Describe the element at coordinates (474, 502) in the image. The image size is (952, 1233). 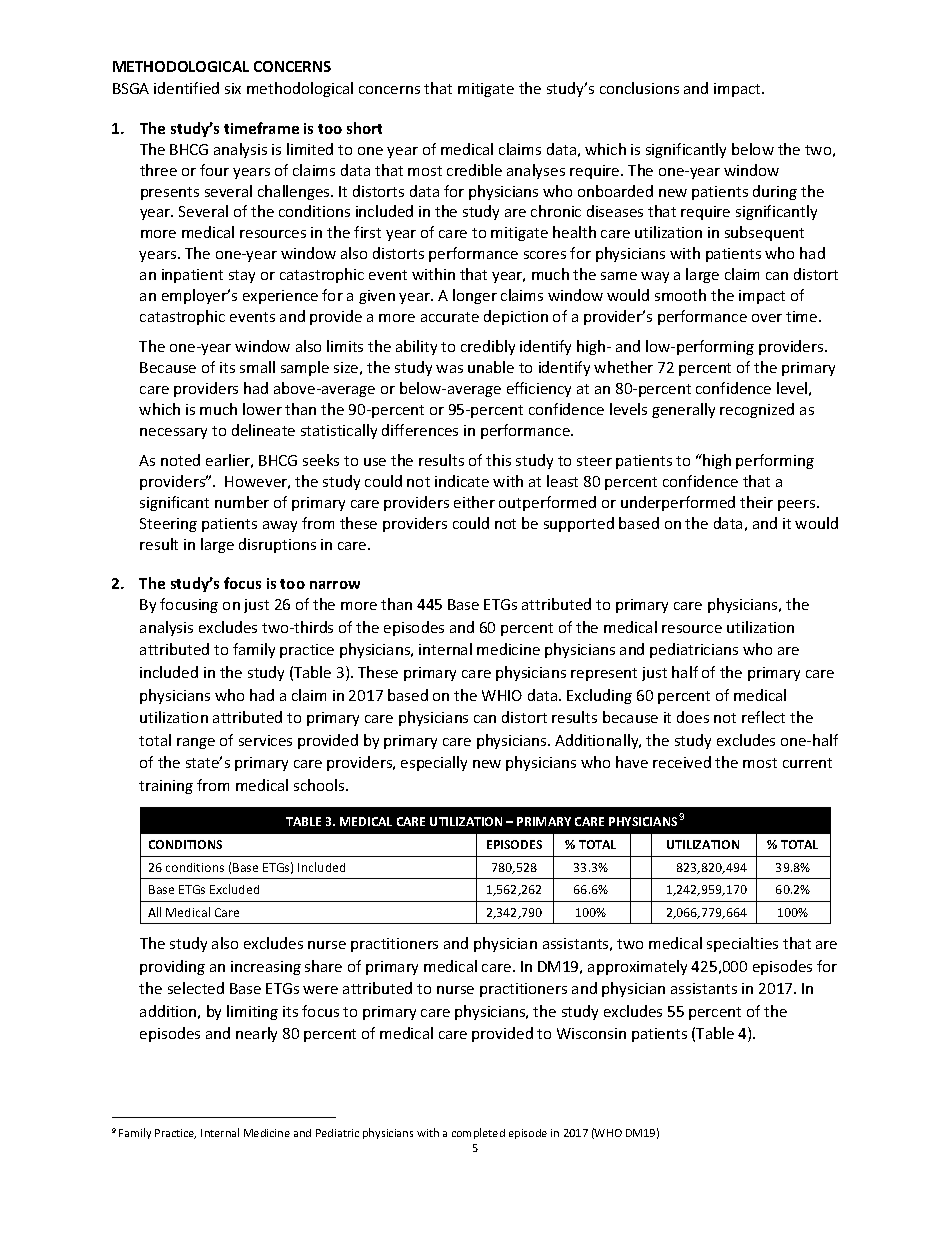
I see `either` at that location.
